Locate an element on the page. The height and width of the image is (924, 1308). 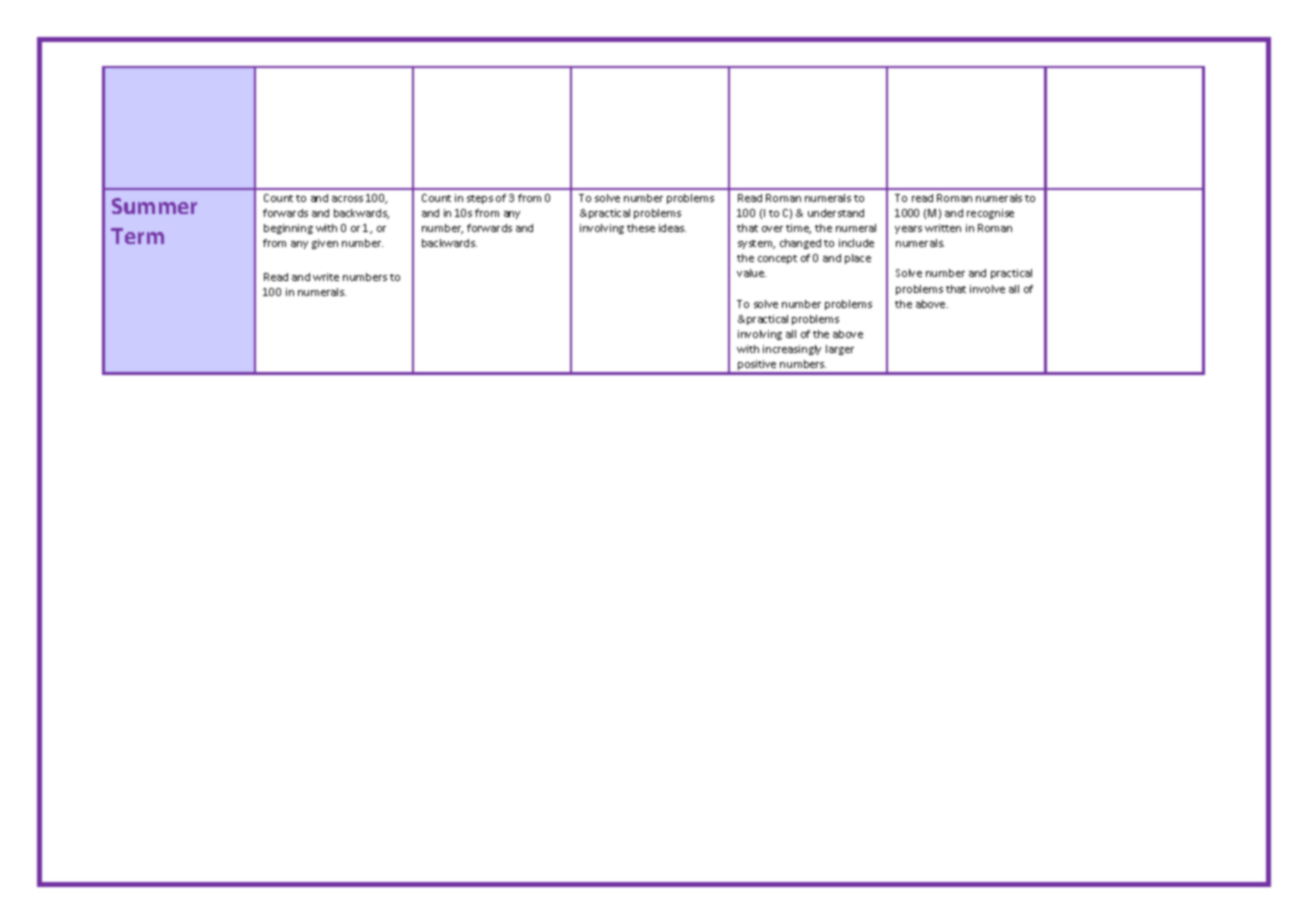
involve is located at coordinates (987, 289).
